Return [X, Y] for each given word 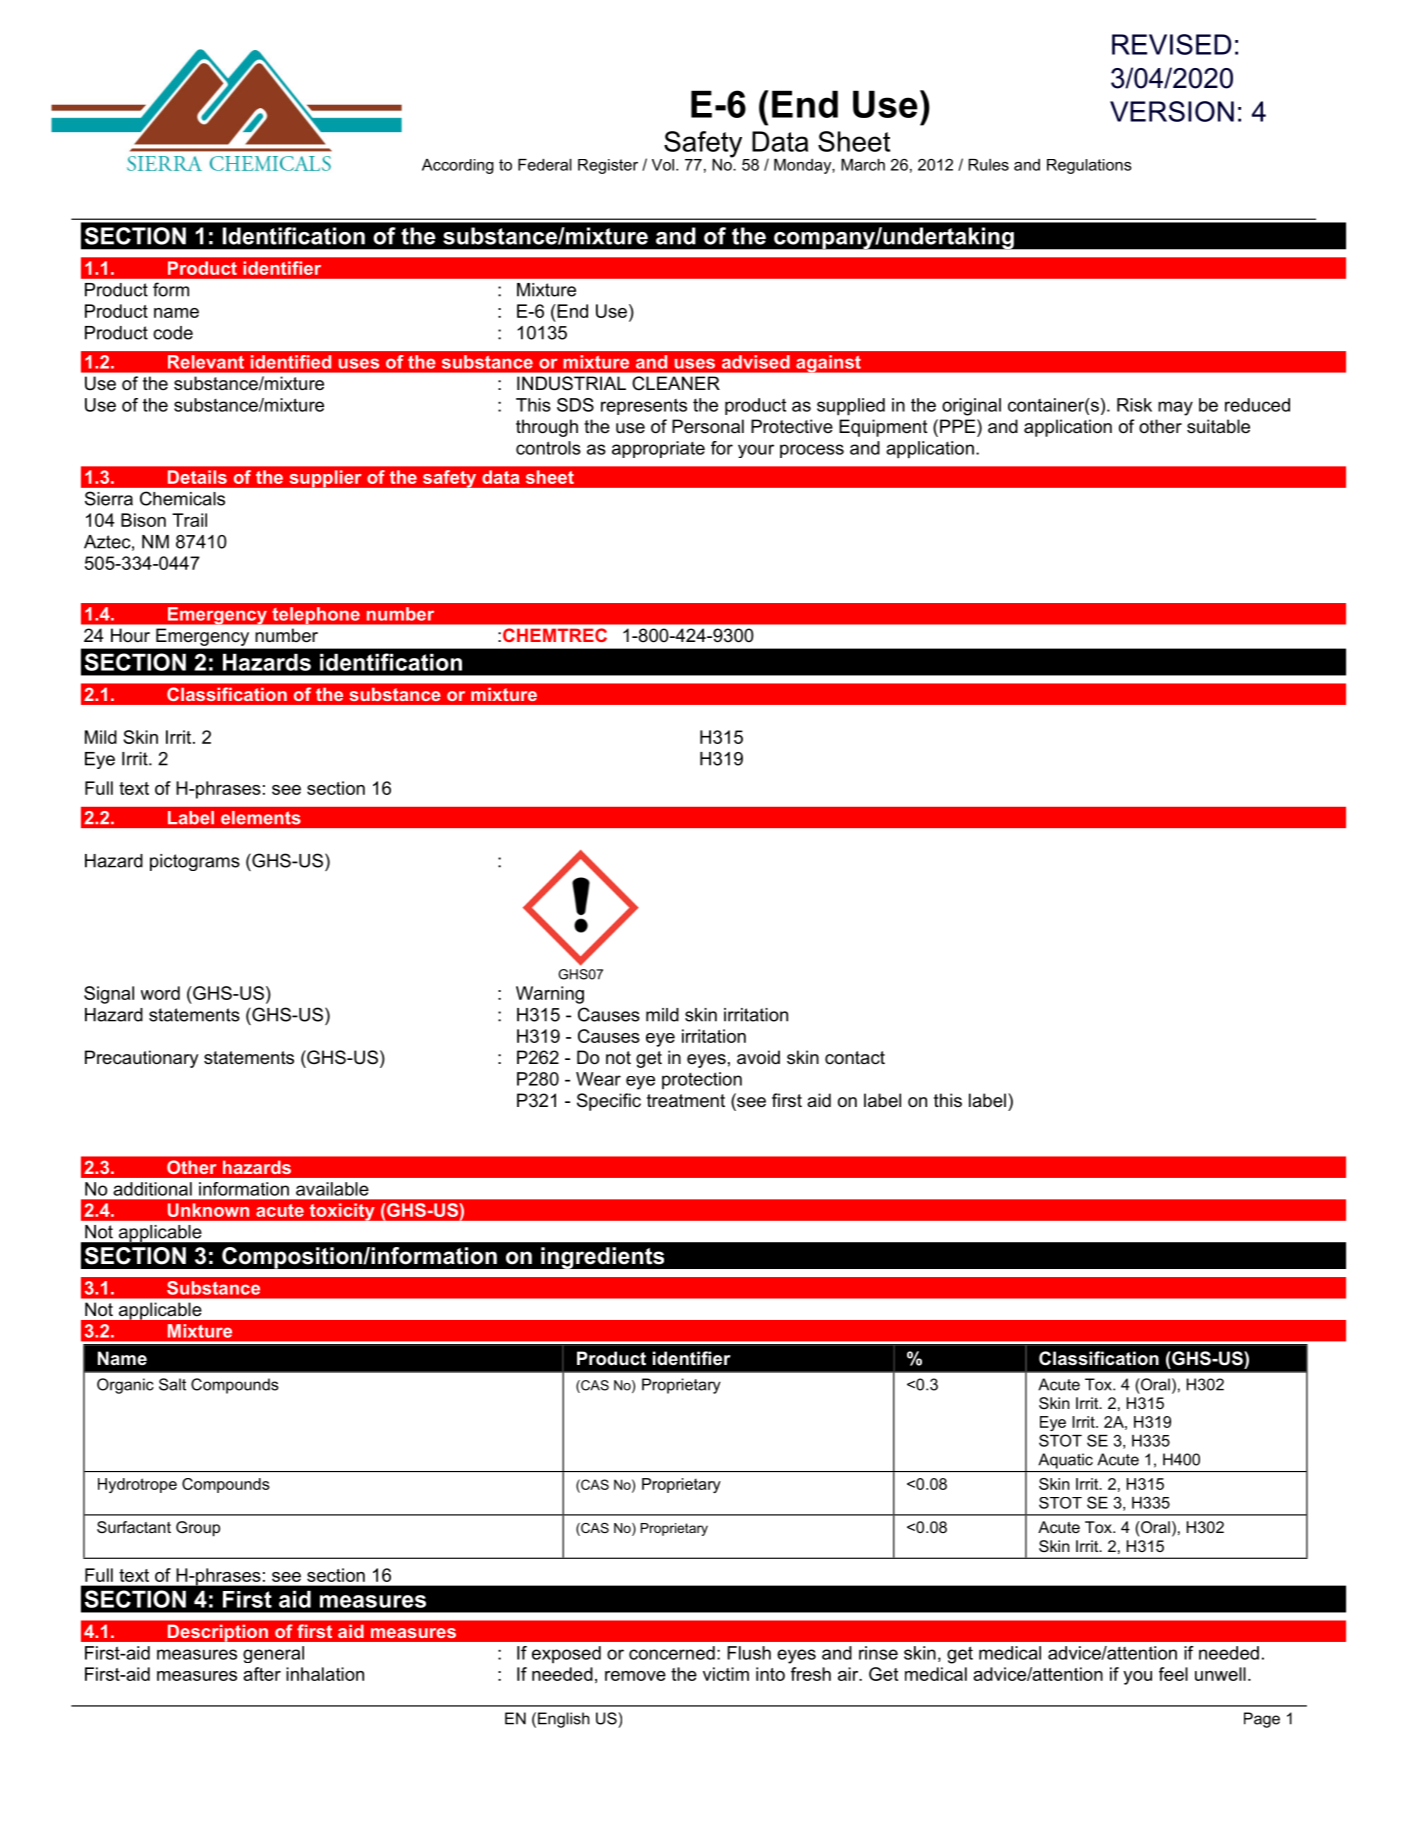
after [262, 1674]
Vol [663, 165]
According [458, 166]
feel [1173, 1674]
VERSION [1172, 111]
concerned [672, 1653]
